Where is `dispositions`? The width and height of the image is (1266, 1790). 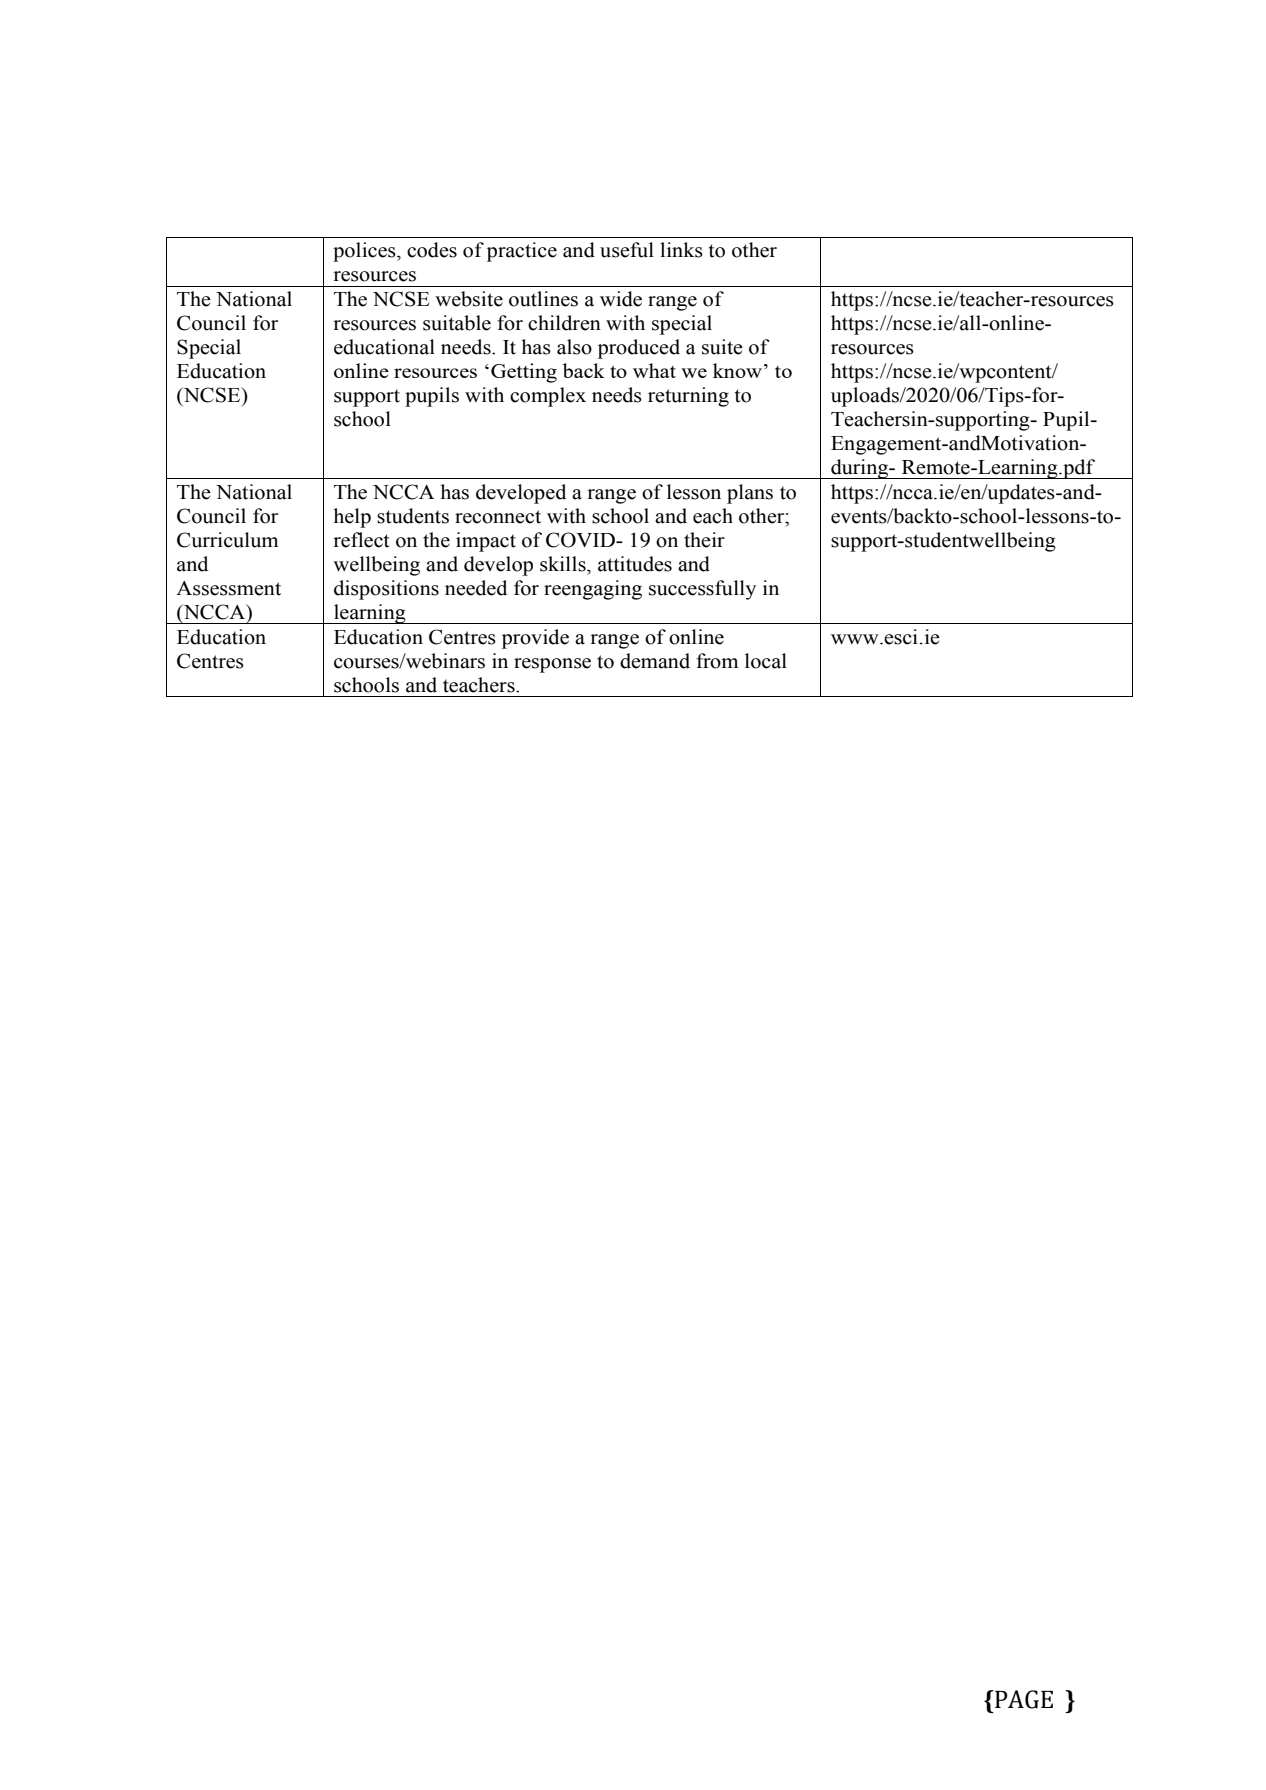
dispositions is located at coordinates (386, 590).
